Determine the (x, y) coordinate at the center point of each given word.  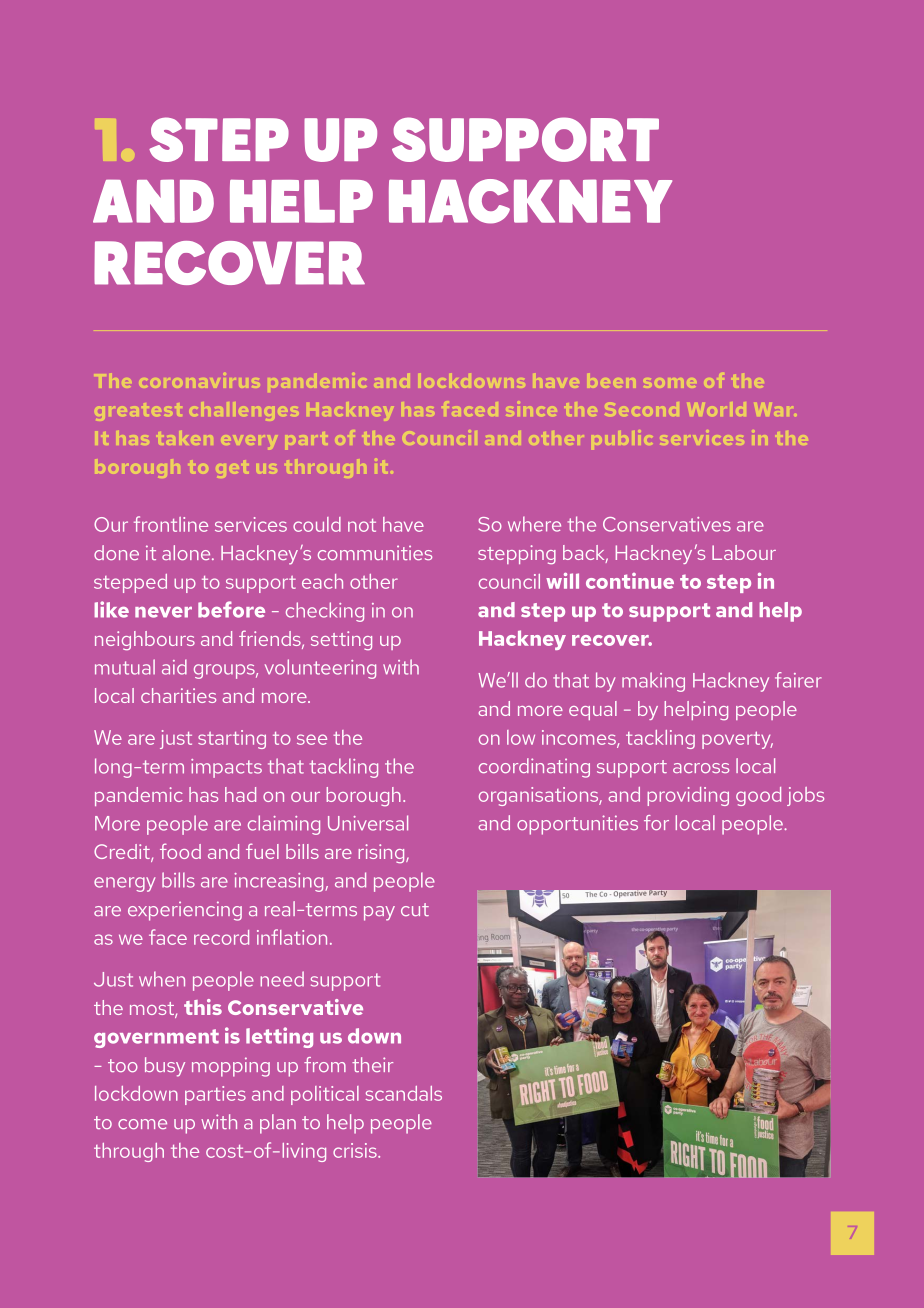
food (180, 851)
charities (178, 695)
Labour (744, 552)
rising (382, 853)
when (162, 979)
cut (415, 909)
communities (375, 552)
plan (278, 1124)
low (521, 737)
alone (187, 552)
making (653, 682)
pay (379, 913)
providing (688, 796)
